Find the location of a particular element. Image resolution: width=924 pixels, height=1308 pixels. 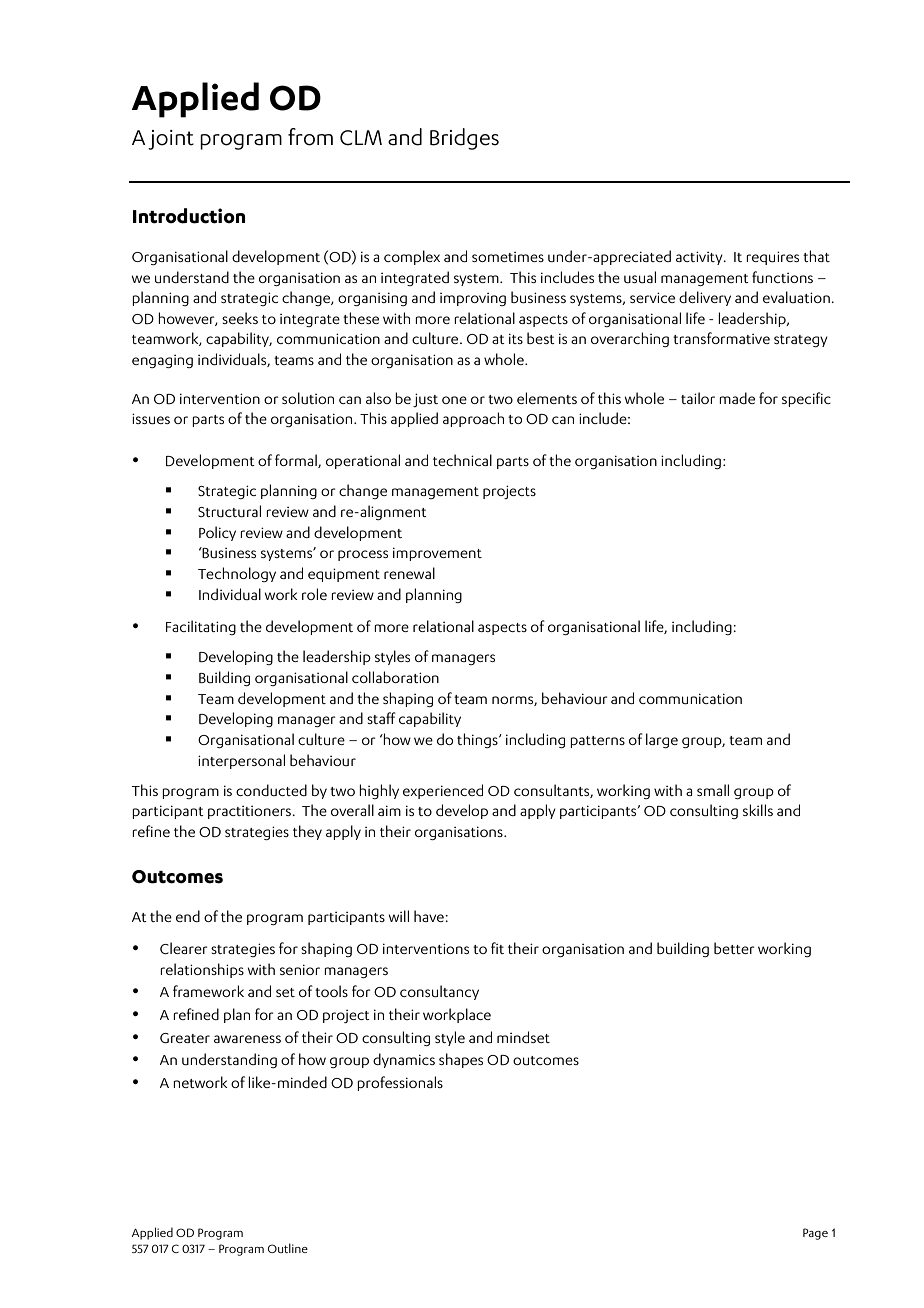

Introduction is located at coordinates (189, 216).
